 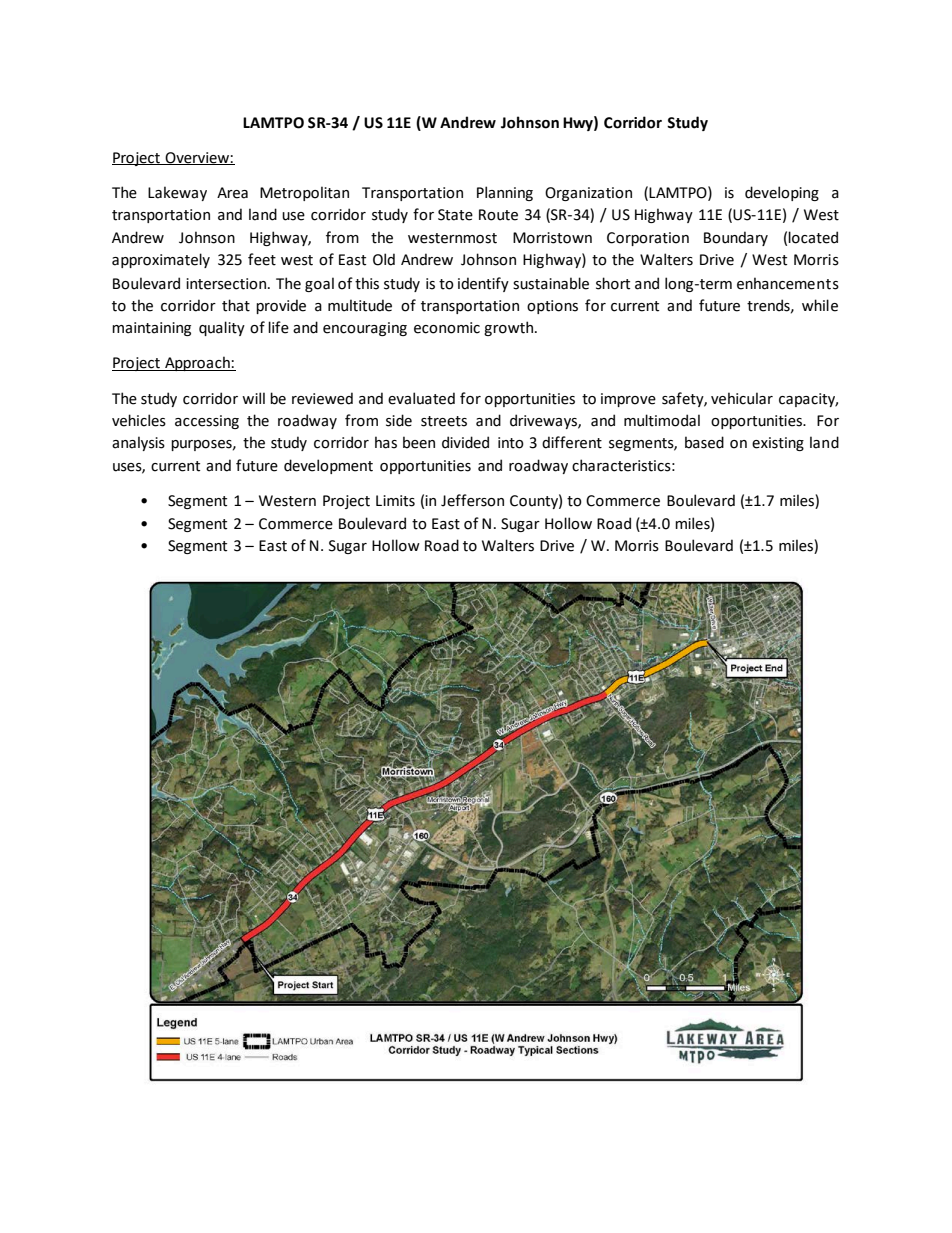 I want to click on Boundary, so click(x=736, y=238).
